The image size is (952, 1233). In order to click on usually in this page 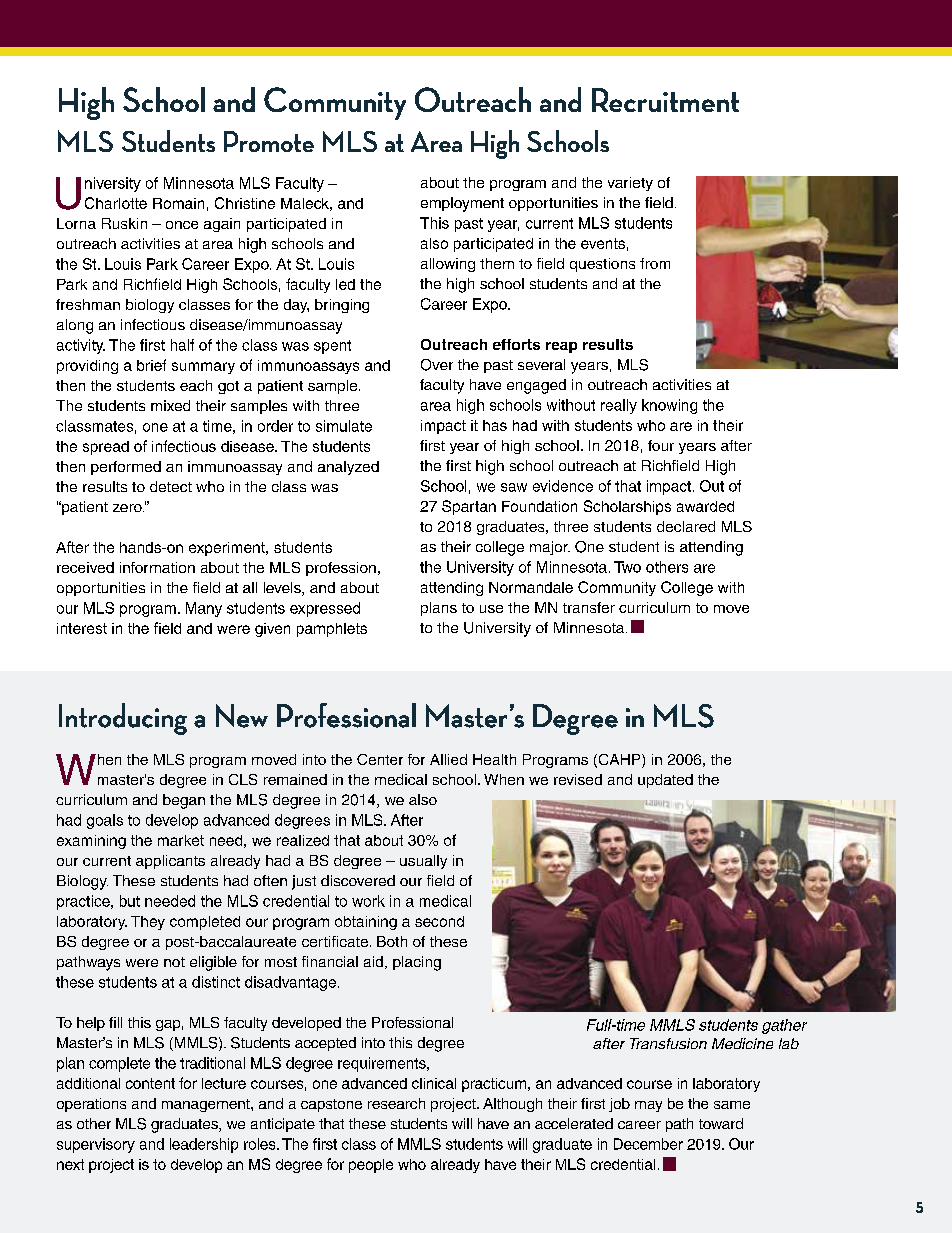, I will do `click(423, 862)`.
